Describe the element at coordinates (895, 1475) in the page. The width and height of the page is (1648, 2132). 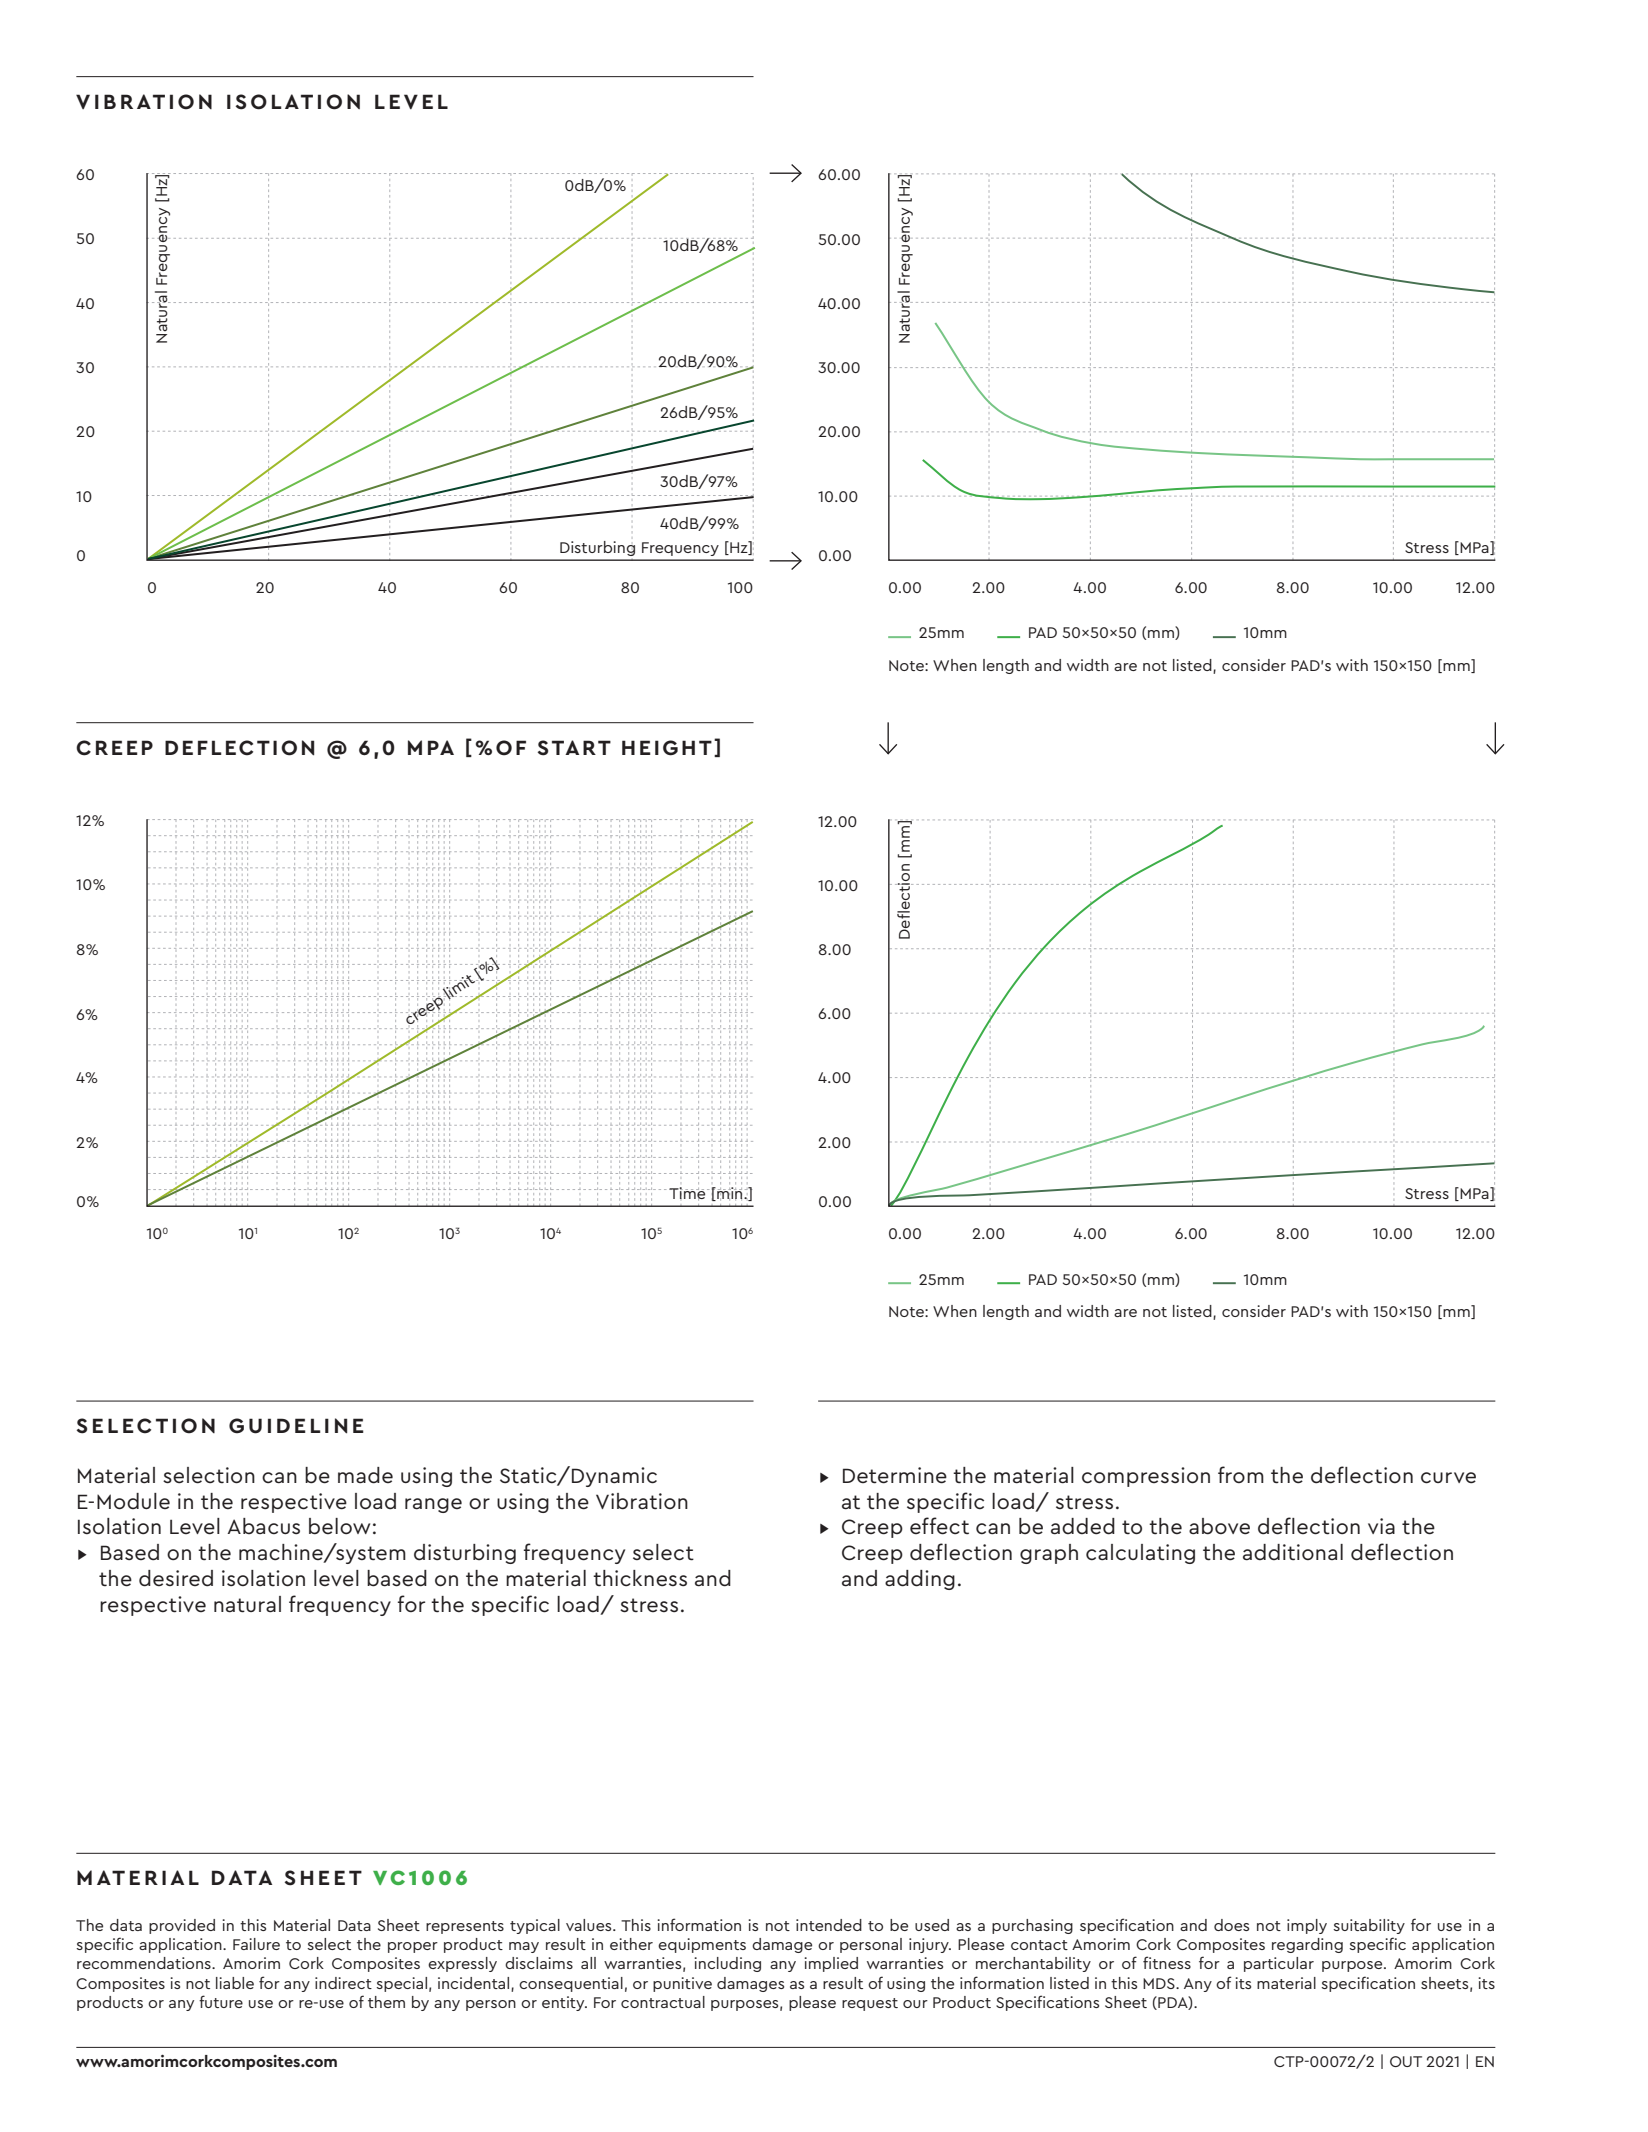
I see `Determine` at that location.
